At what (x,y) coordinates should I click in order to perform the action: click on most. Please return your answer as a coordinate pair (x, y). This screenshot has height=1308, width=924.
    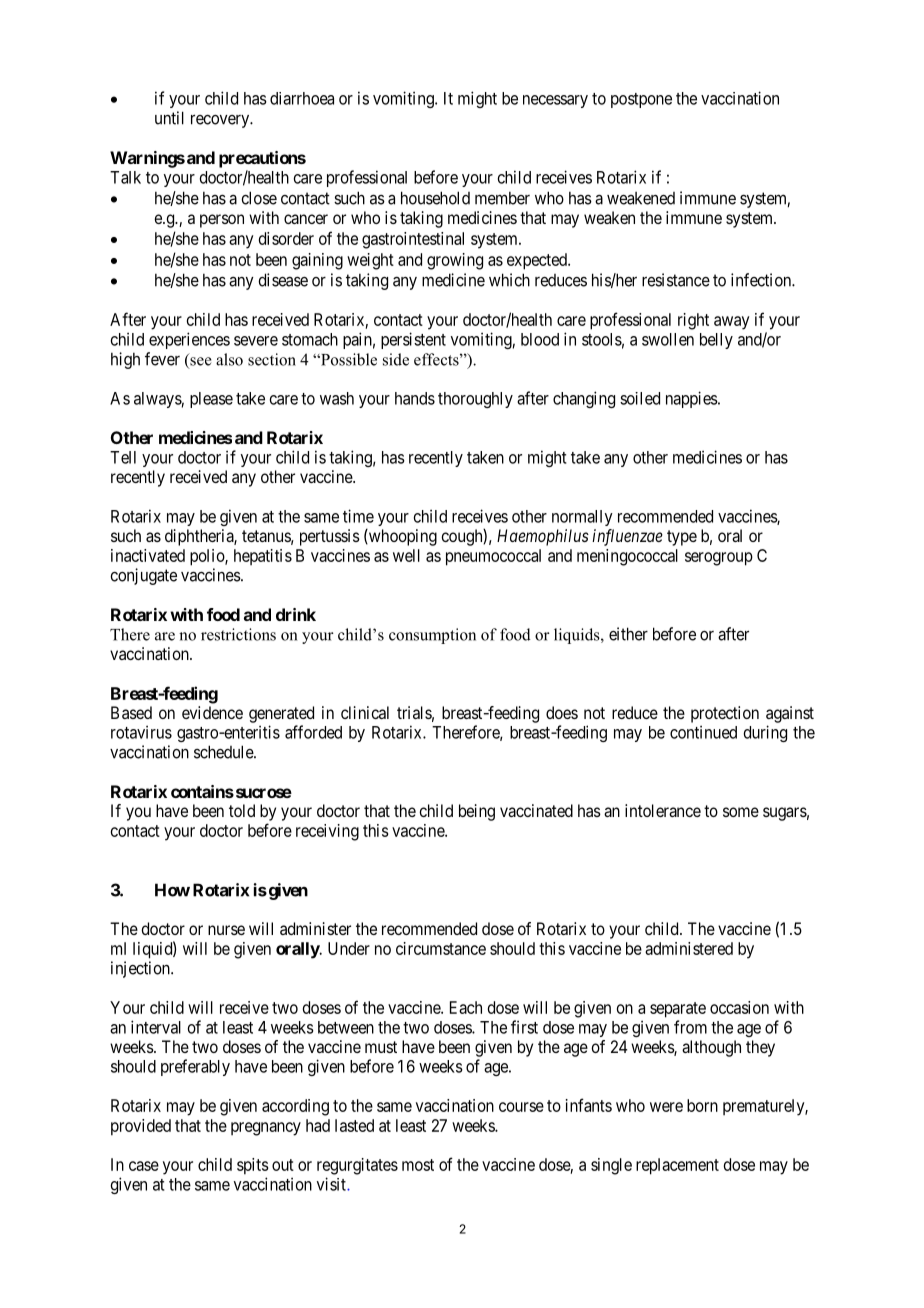
    Looking at the image, I should click on (418, 1165).
